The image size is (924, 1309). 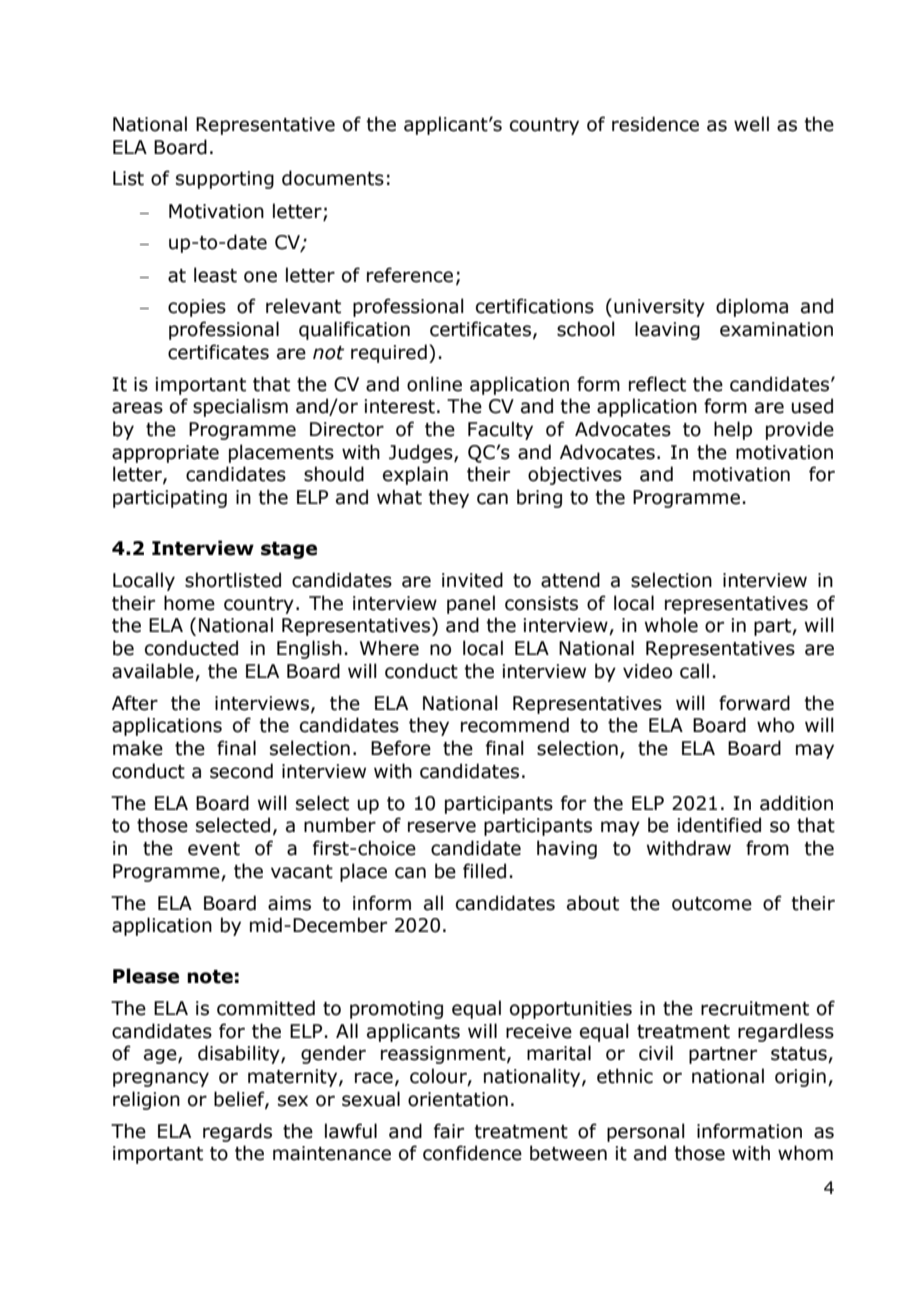 What do you see at coordinates (237, 1132) in the screenshot?
I see `regards` at bounding box center [237, 1132].
